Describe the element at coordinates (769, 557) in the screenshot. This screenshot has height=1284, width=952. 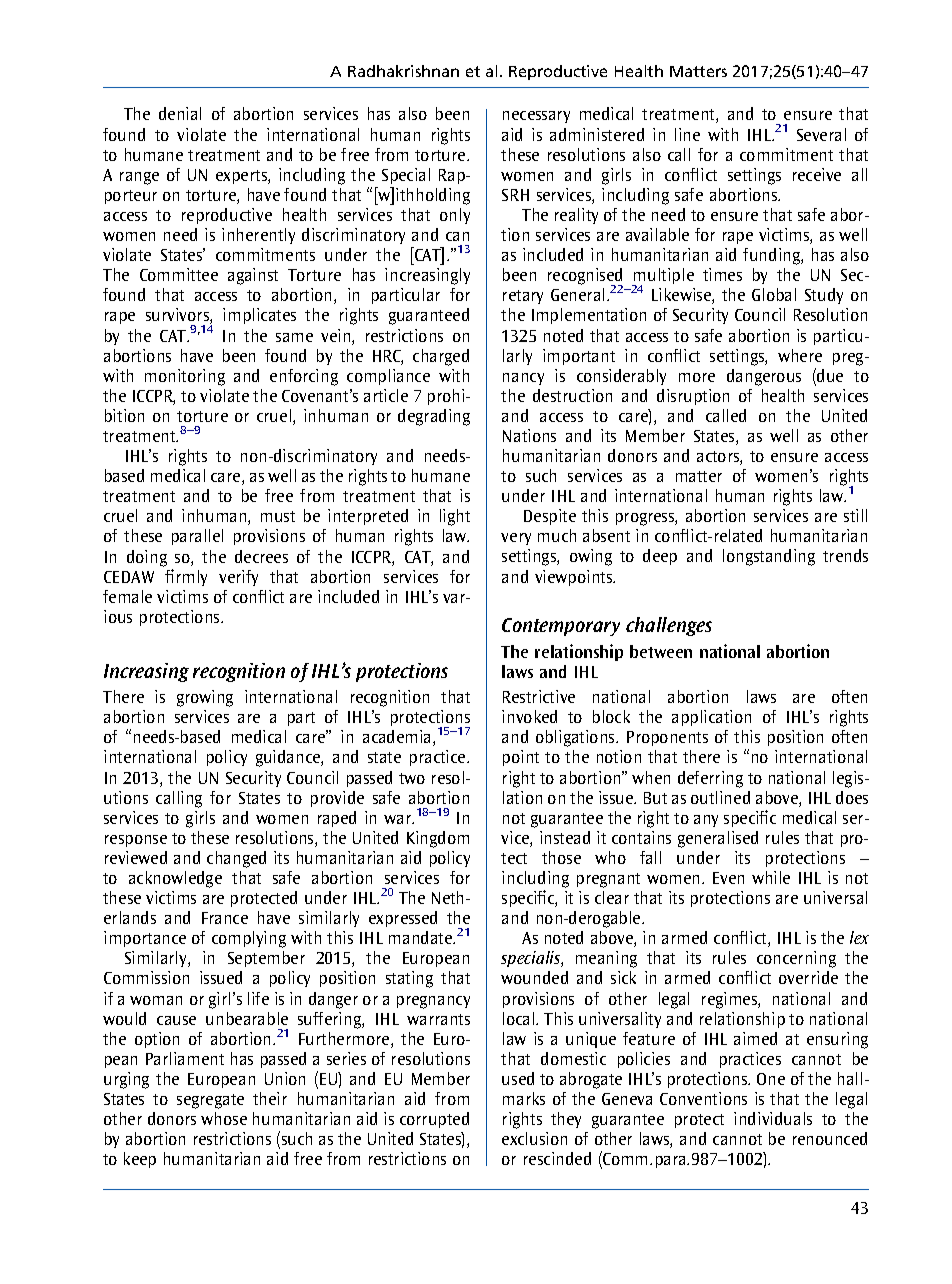
I see `longstanding` at that location.
